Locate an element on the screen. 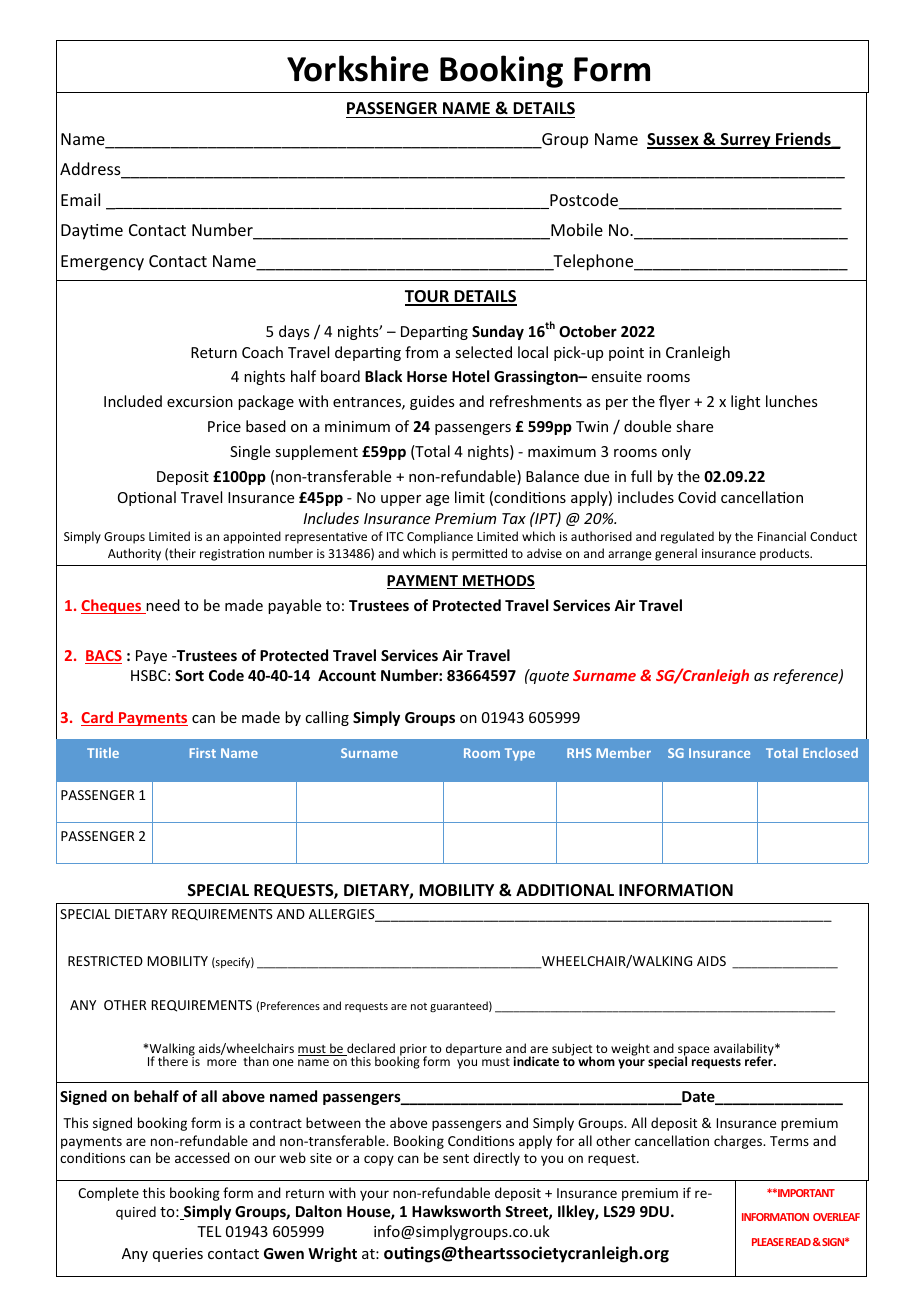 The height and width of the screenshot is (1308, 924). Email is located at coordinates (80, 199).
